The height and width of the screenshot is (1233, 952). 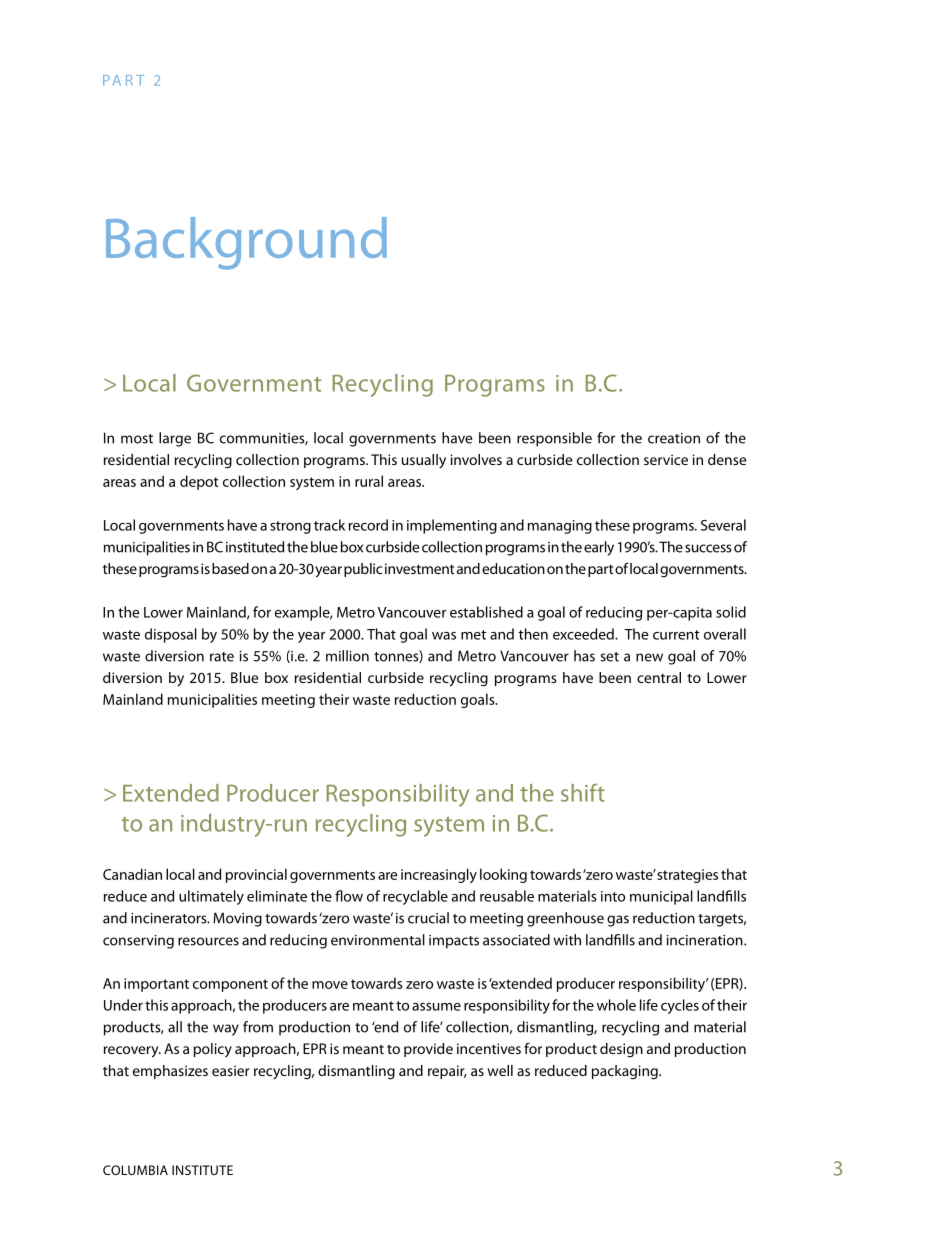 I want to click on million, so click(x=347, y=656).
